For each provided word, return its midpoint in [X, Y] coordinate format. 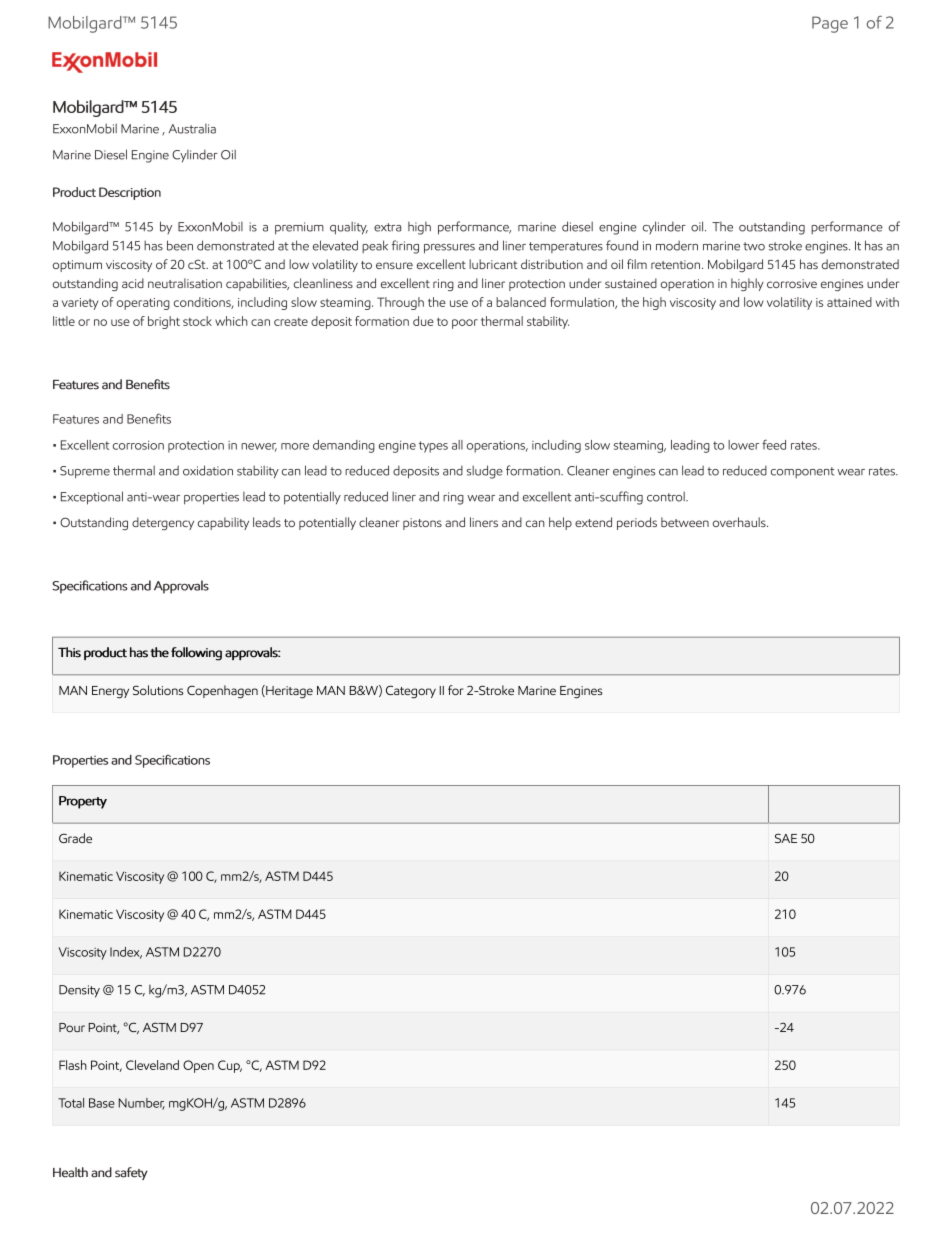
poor [465, 324]
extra [387, 227]
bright [164, 322]
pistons [422, 524]
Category [411, 692]
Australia [192, 129]
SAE [786, 838]
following [196, 654]
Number [142, 1104]
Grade [75, 838]
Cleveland [152, 1065]
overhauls [740, 522]
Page [830, 24]
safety [131, 1173]
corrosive [792, 283]
